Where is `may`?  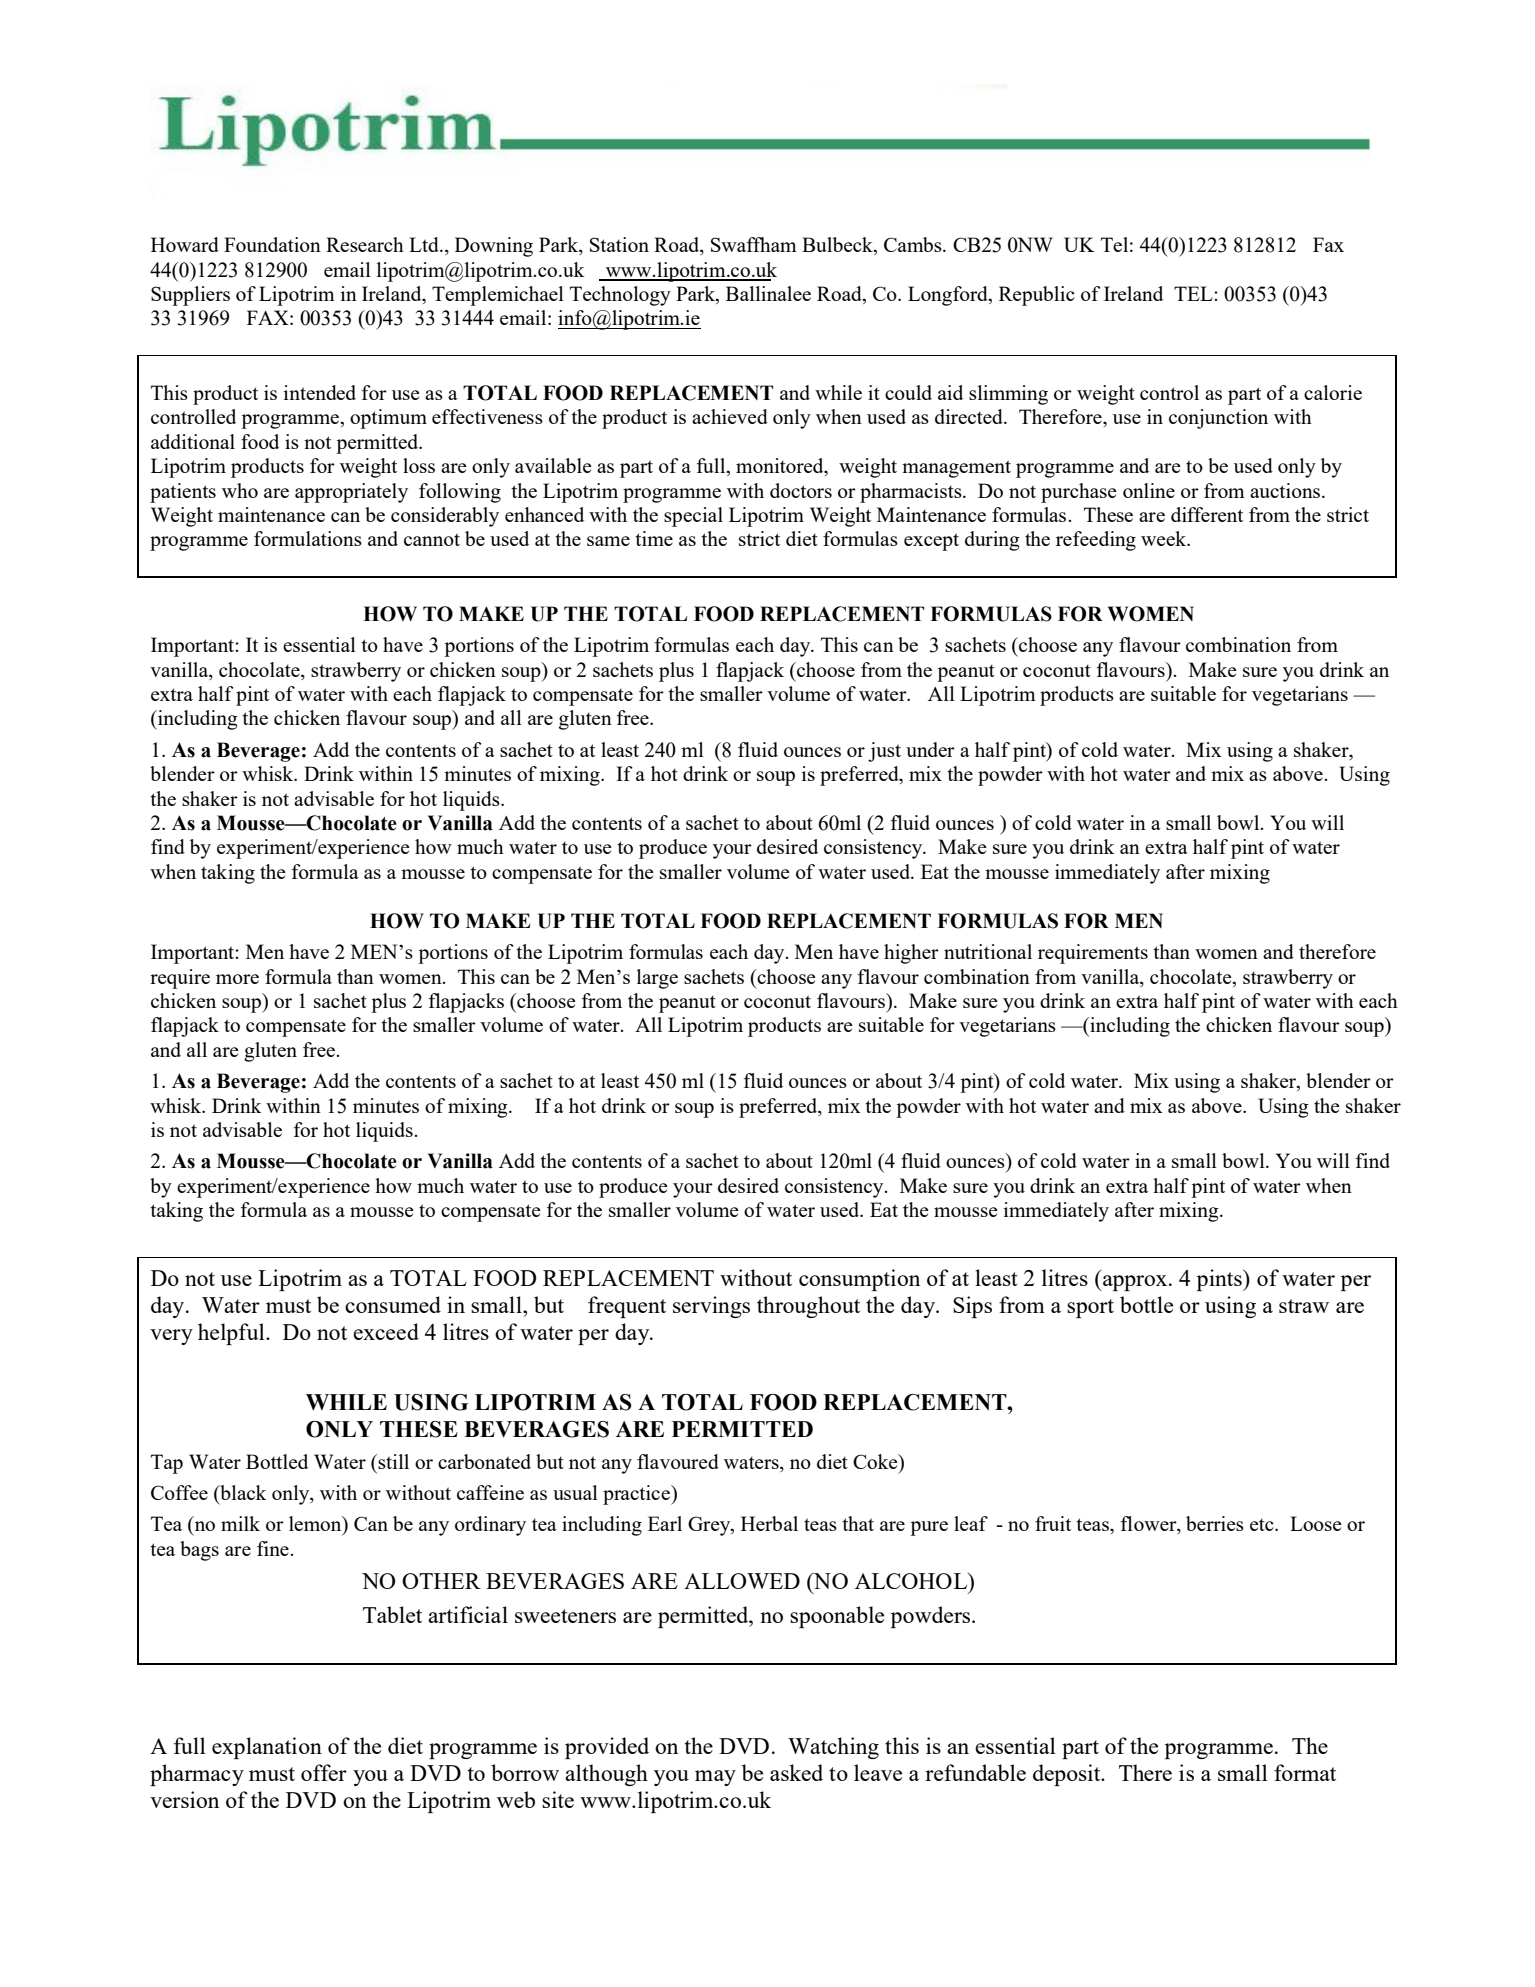
may is located at coordinates (715, 1778).
